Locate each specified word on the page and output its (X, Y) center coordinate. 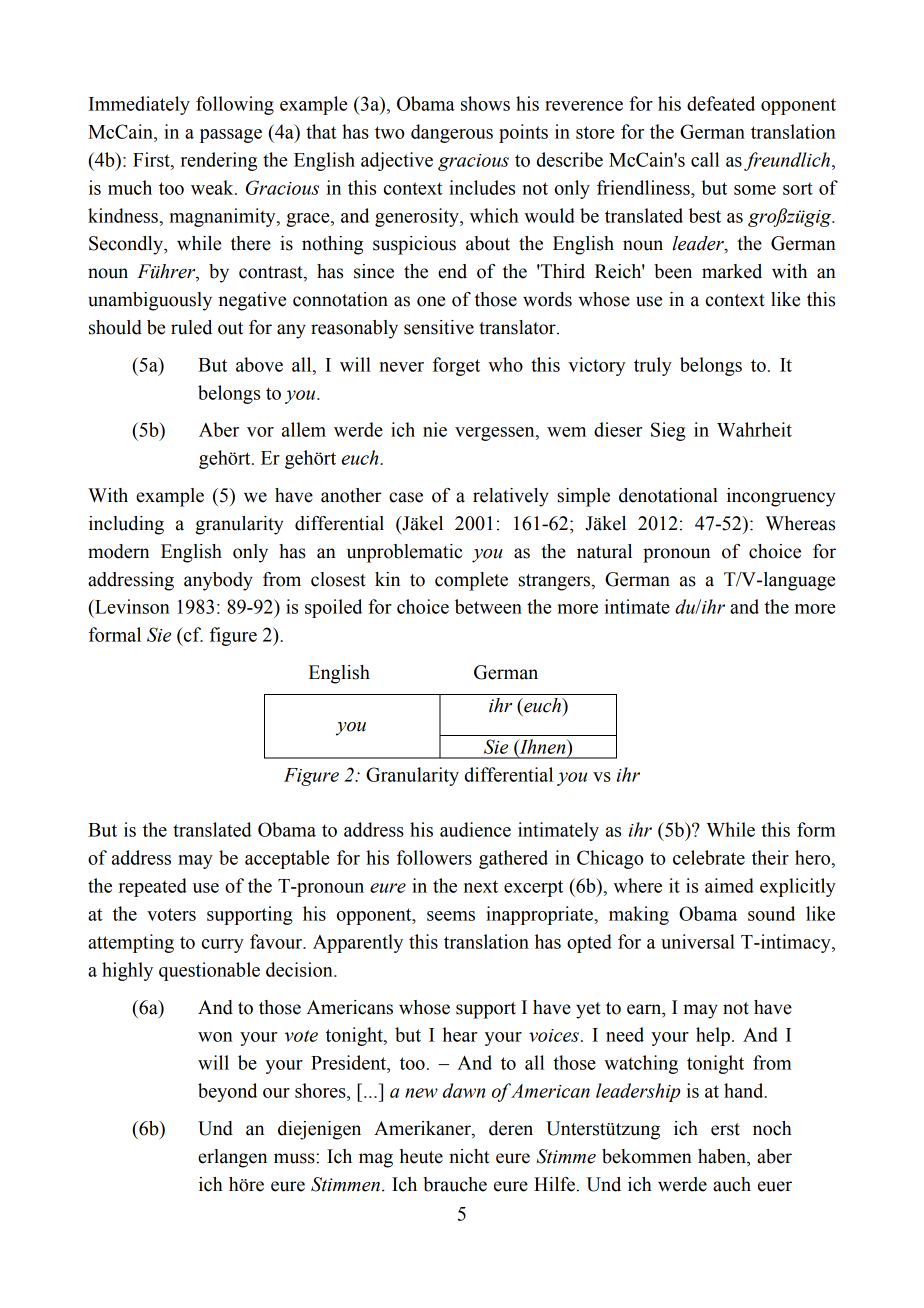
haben (723, 1156)
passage (231, 136)
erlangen (232, 1158)
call (705, 159)
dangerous (452, 133)
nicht (469, 1156)
